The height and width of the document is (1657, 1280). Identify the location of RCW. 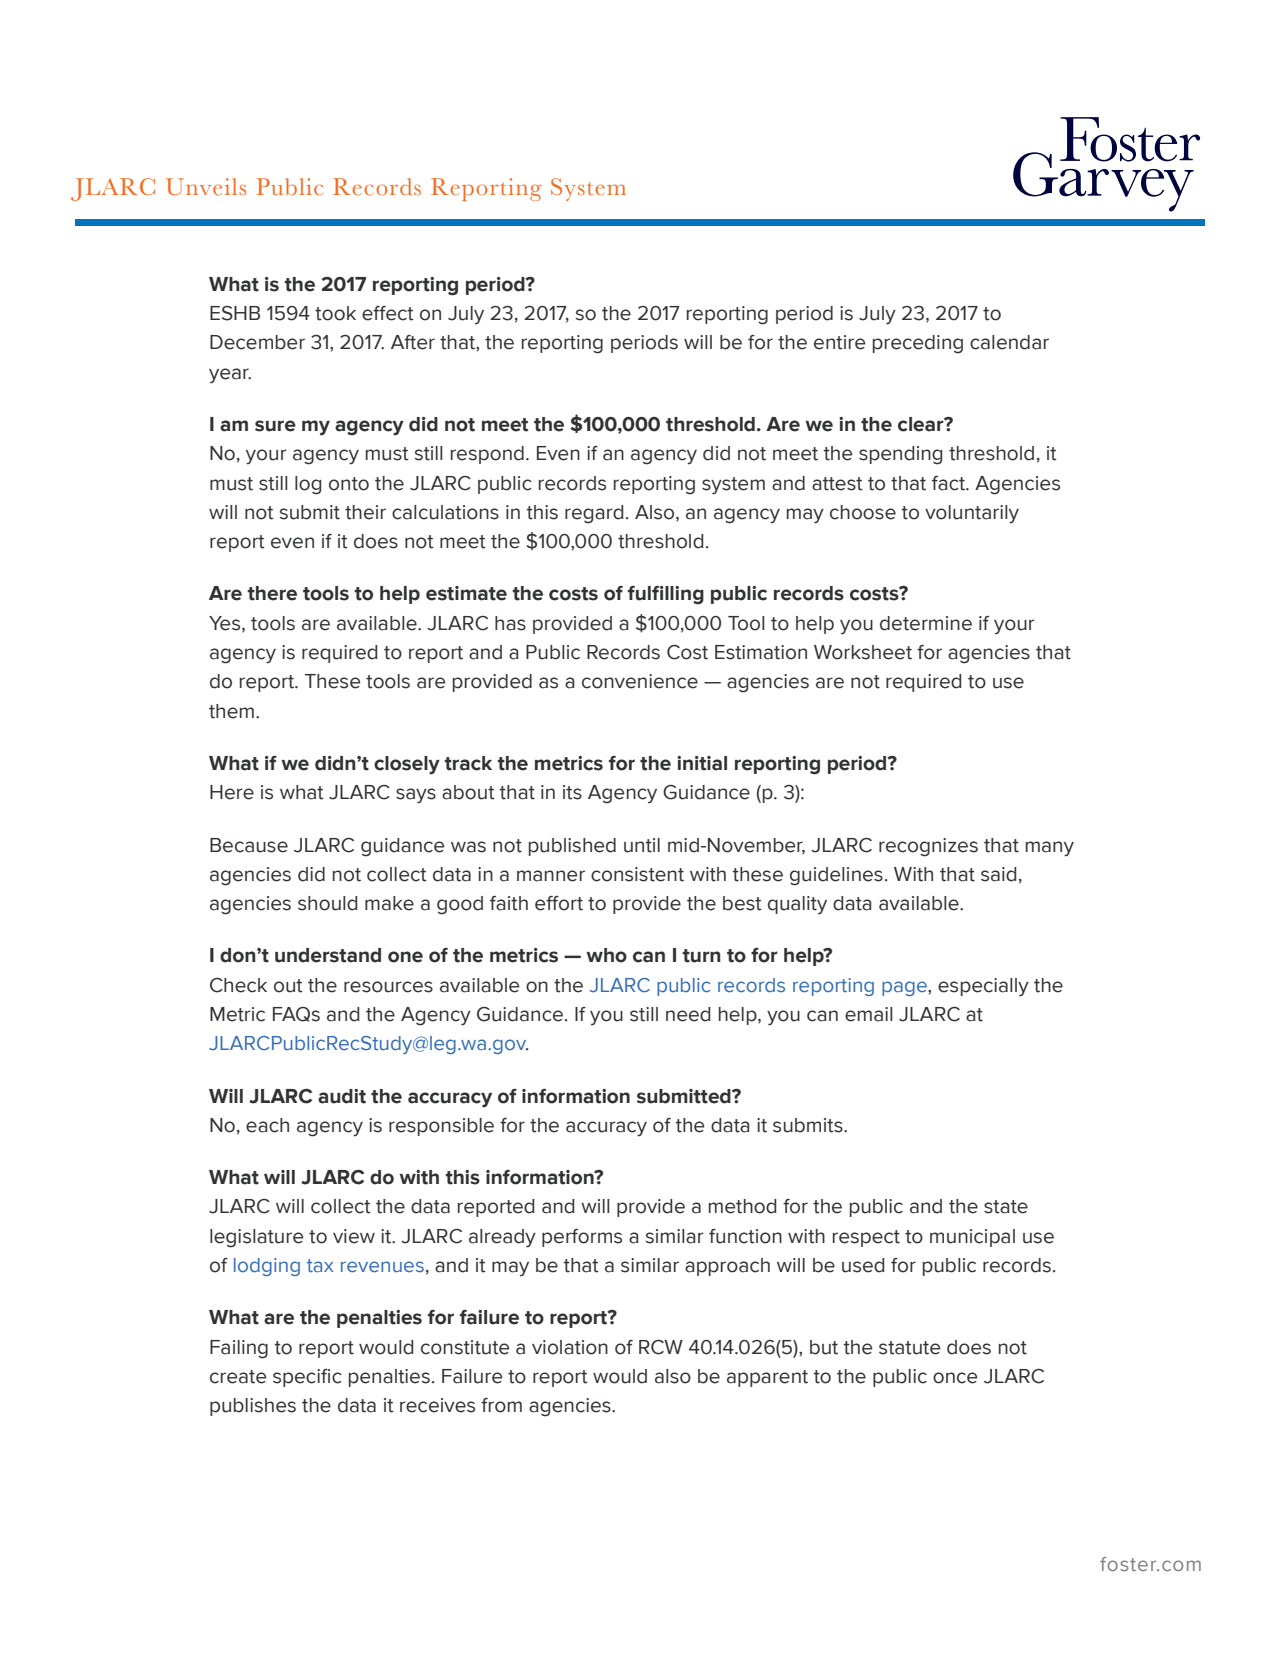
(661, 1347).
